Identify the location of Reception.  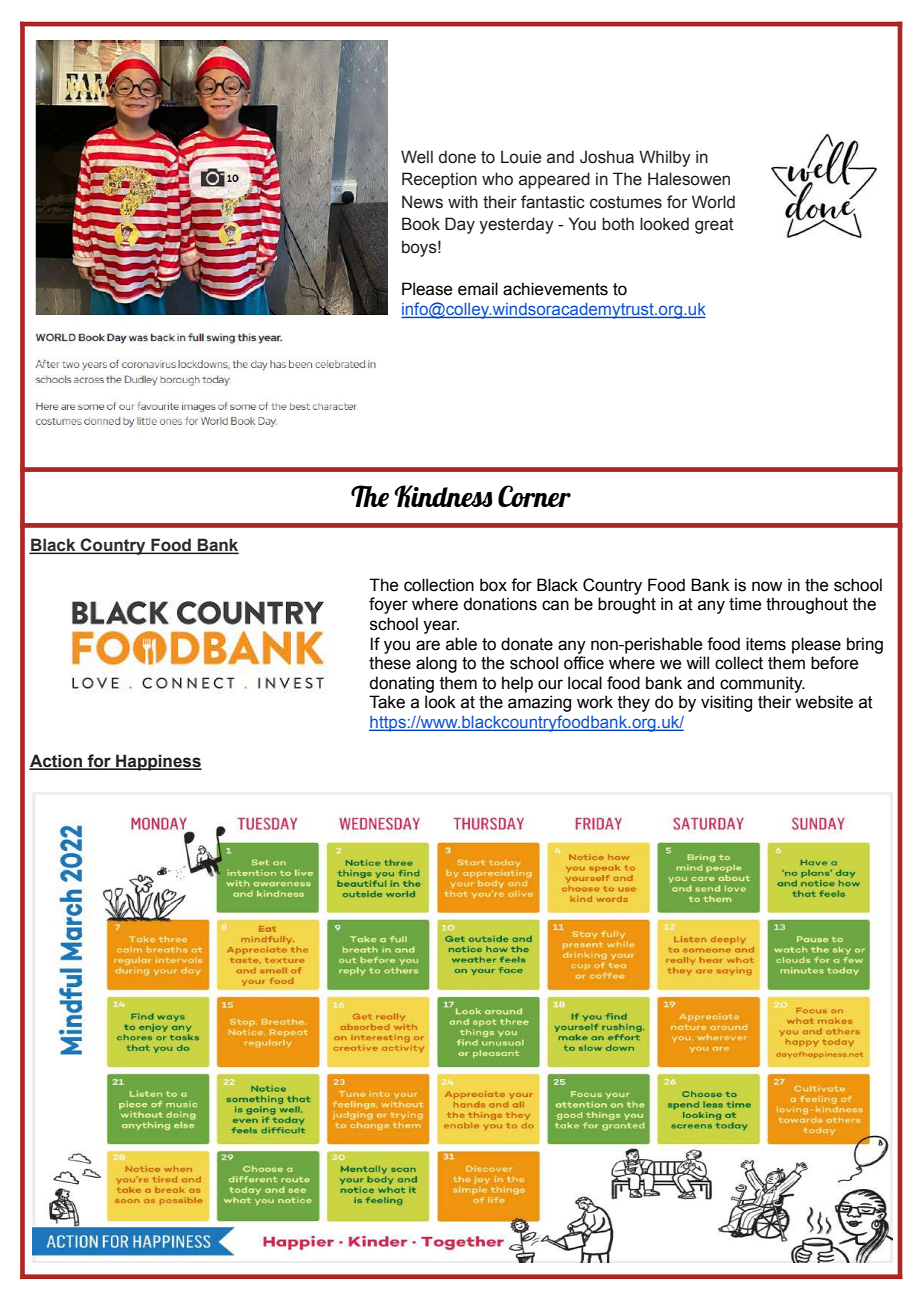
(439, 180).
